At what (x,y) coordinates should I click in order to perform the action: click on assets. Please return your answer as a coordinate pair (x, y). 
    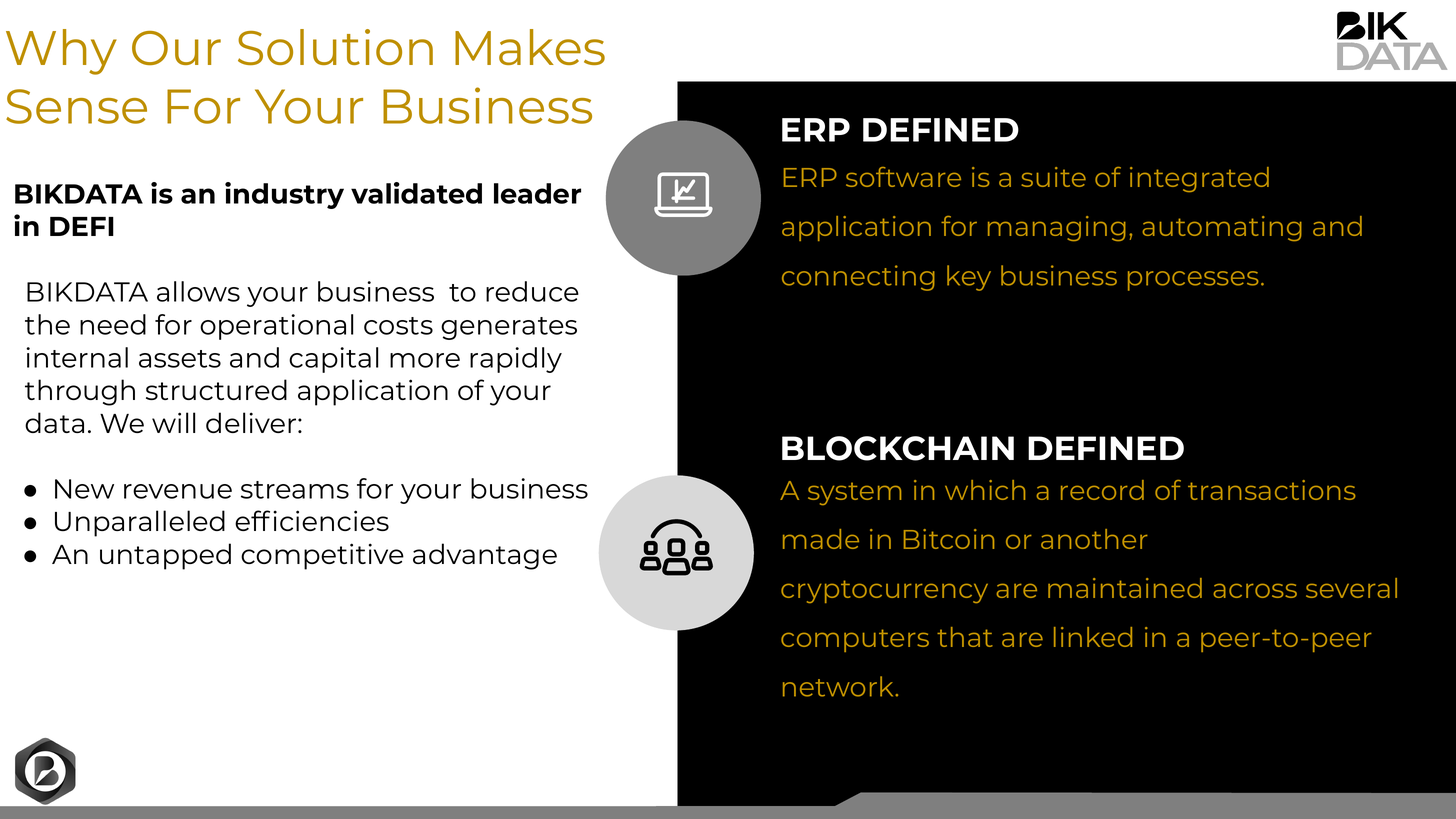
    Looking at the image, I should click on (180, 359).
